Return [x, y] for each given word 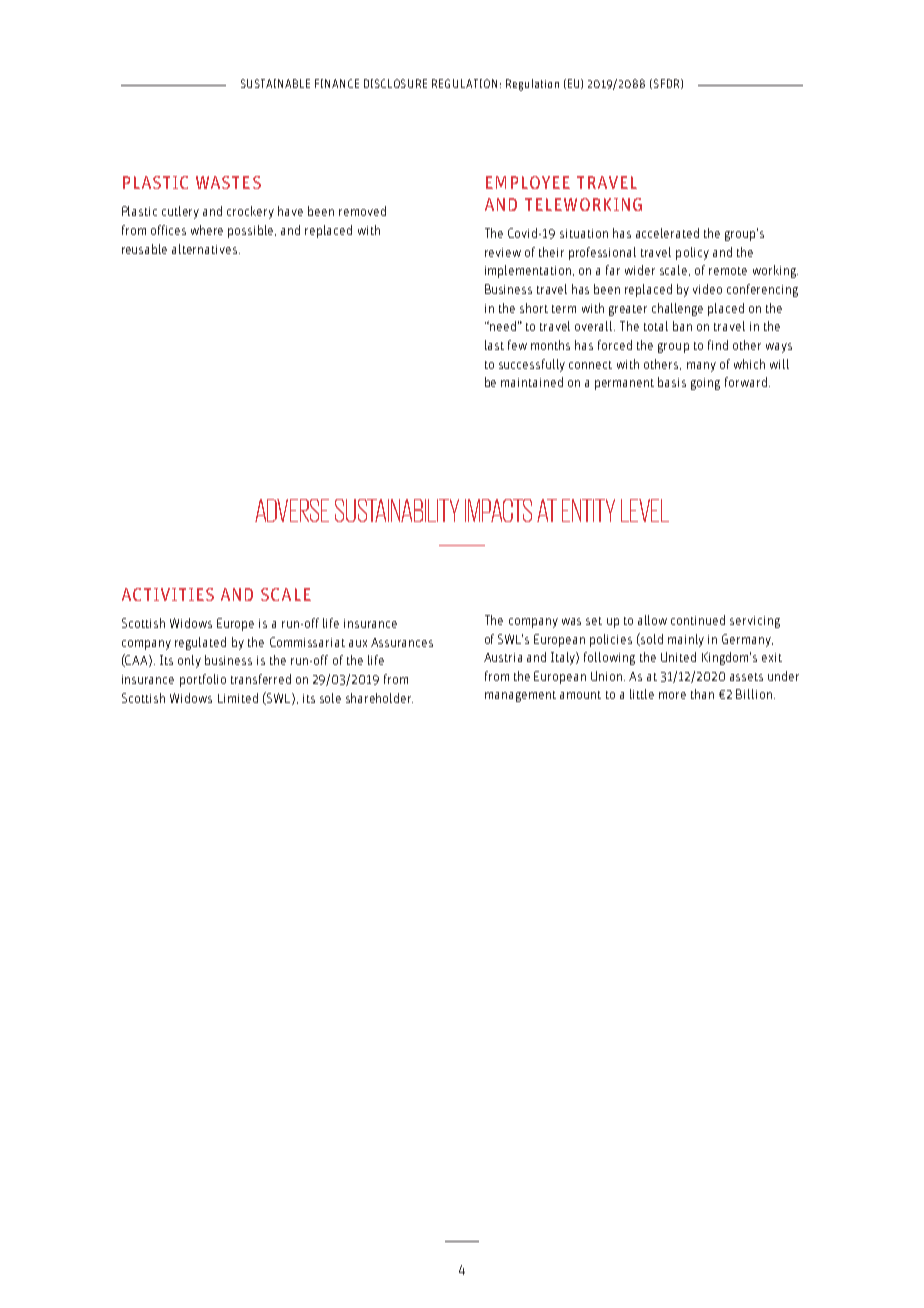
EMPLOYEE [528, 182]
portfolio [203, 680]
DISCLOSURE [395, 83]
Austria [503, 657]
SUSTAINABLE [275, 83]
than [702, 694]
